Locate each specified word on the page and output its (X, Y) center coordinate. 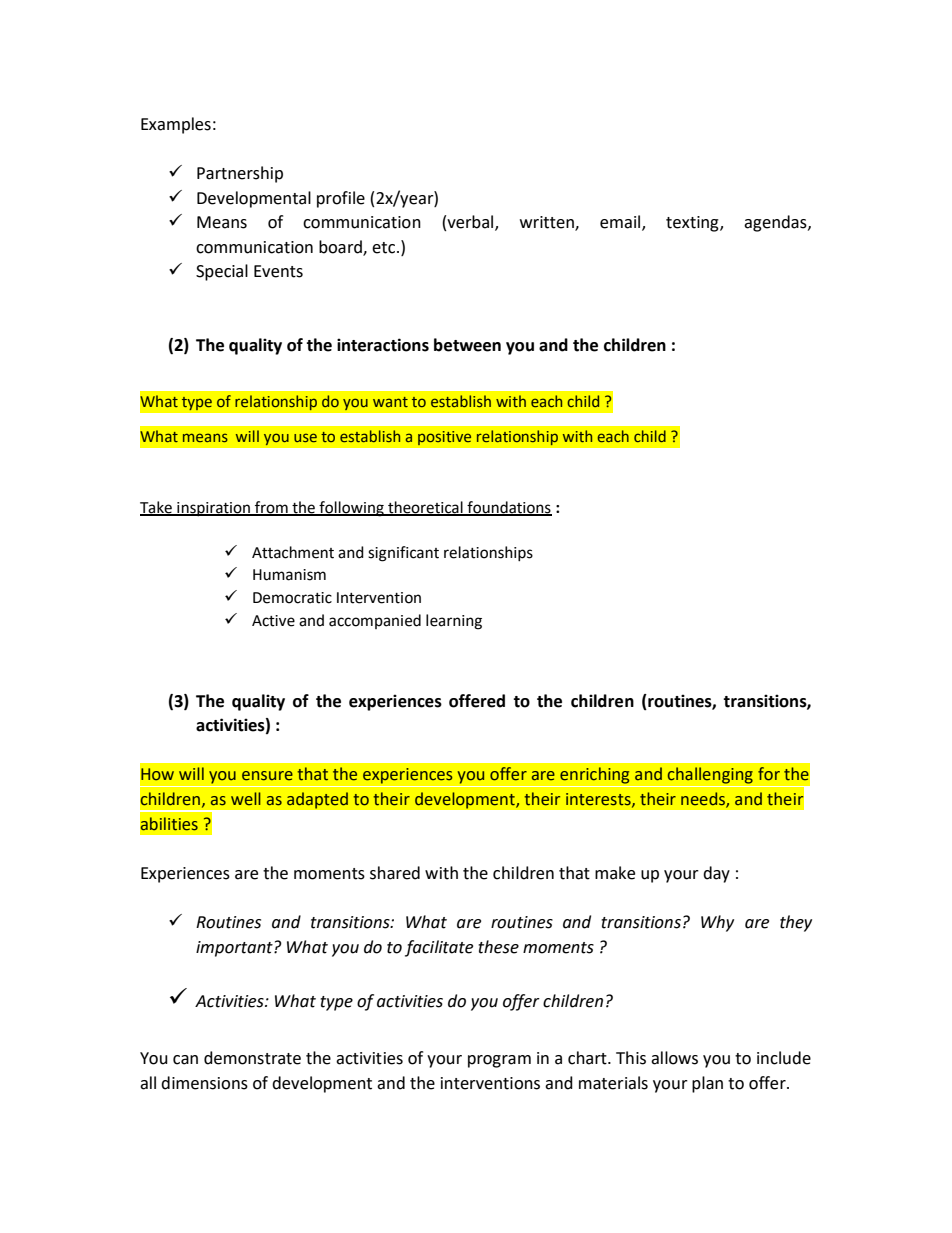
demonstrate (252, 1058)
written (548, 223)
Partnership (240, 174)
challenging (710, 775)
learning (454, 622)
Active (273, 621)
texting (693, 224)
